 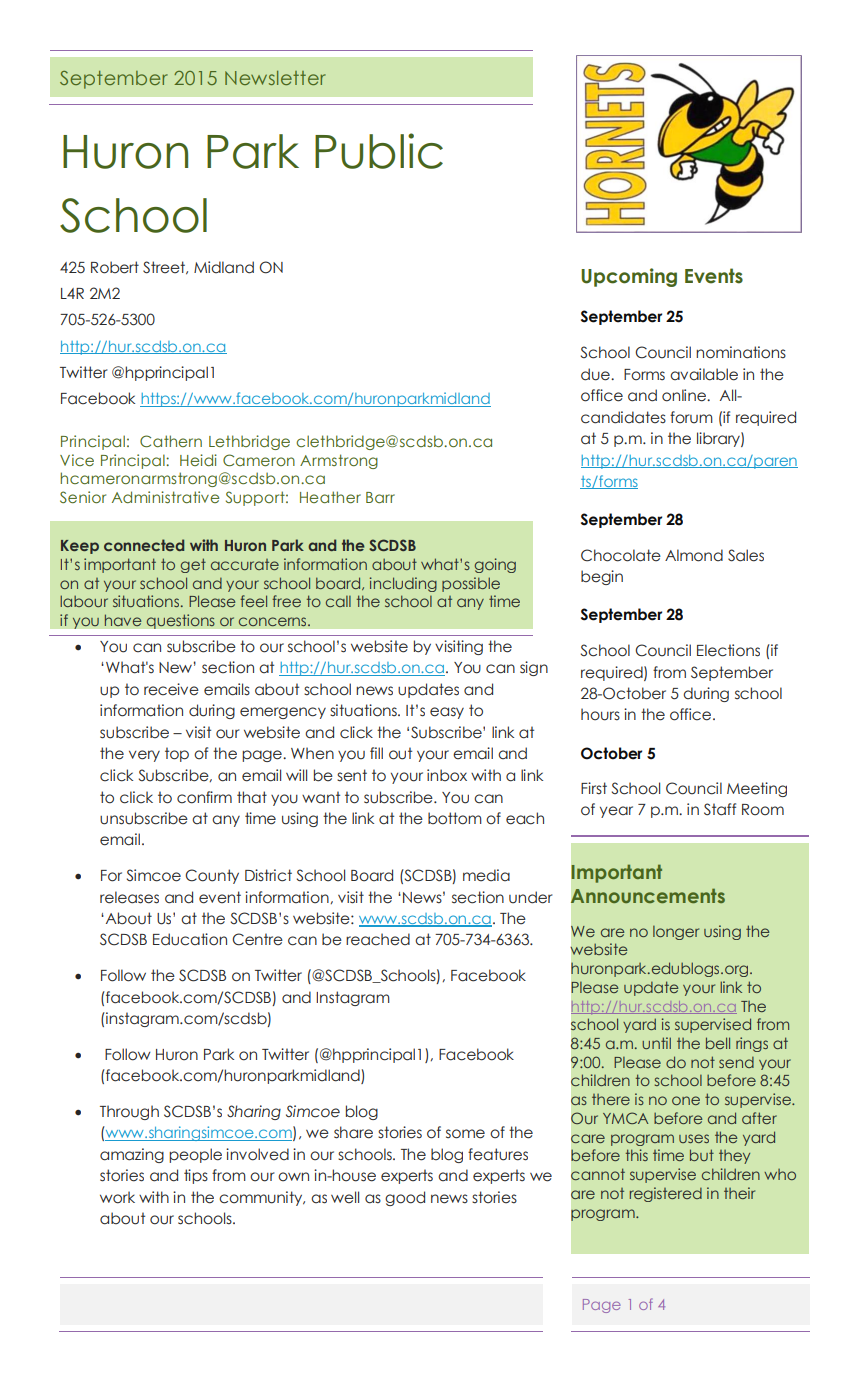 What do you see at coordinates (405, 1198) in the page?
I see `good` at bounding box center [405, 1198].
